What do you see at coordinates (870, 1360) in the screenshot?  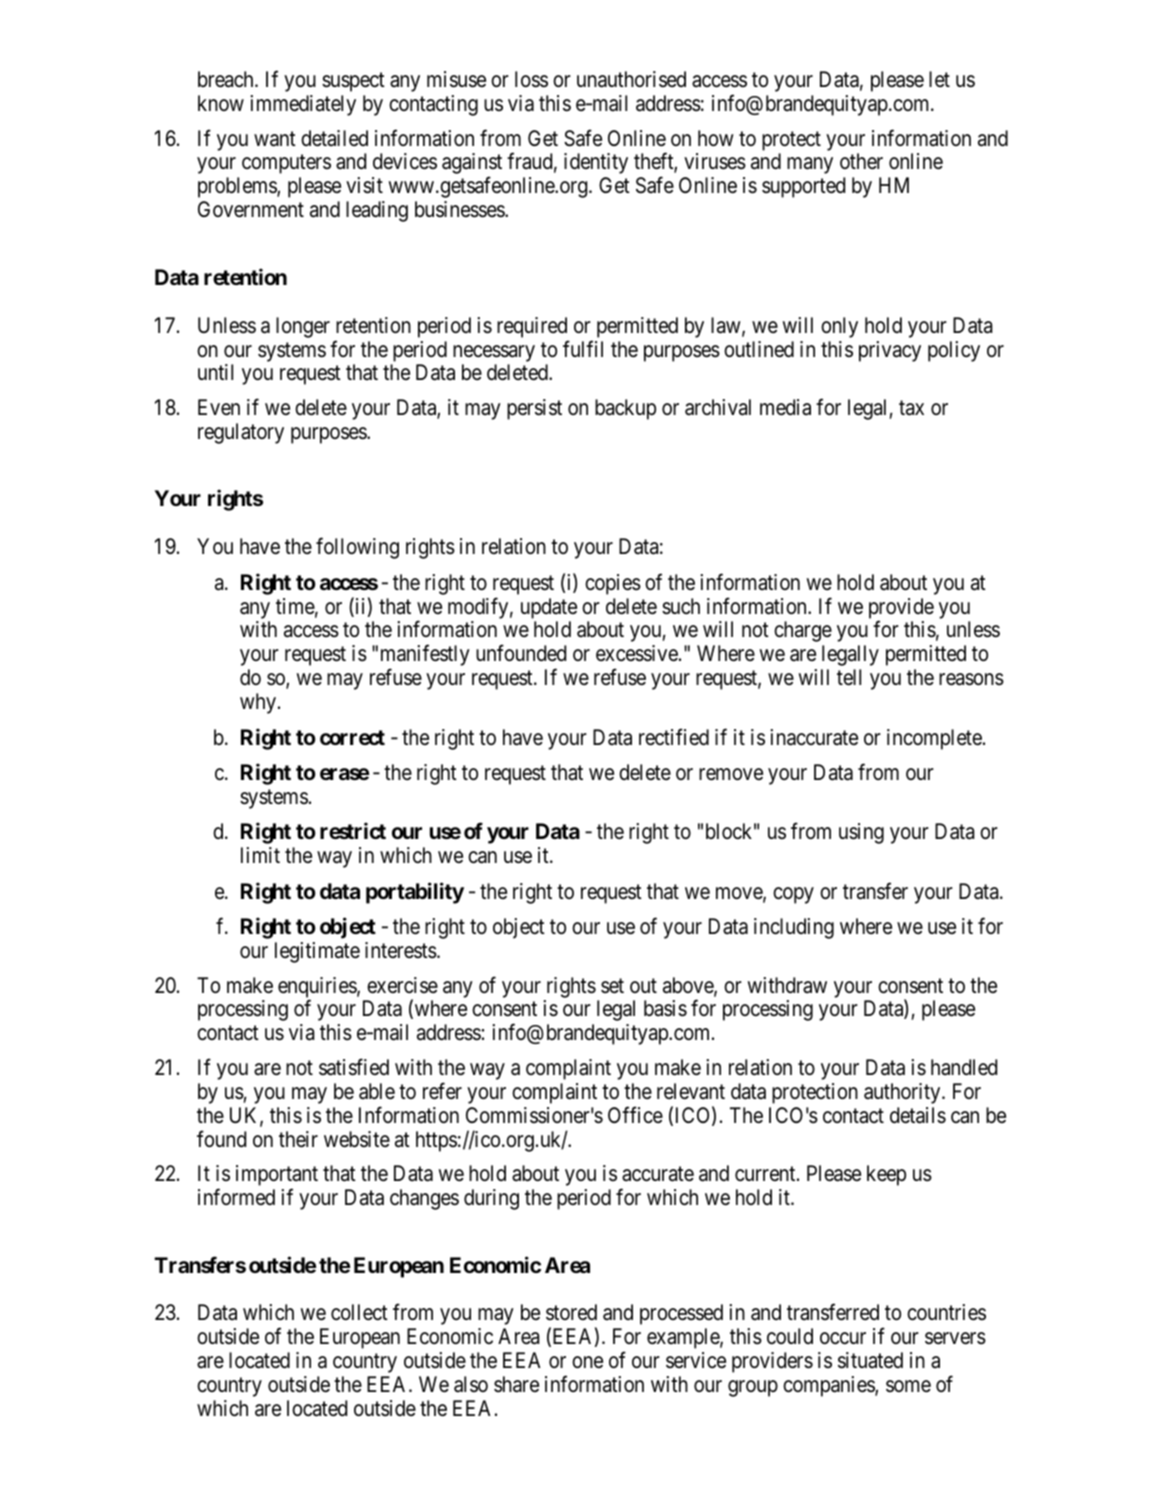 I see `situated` at bounding box center [870, 1360].
